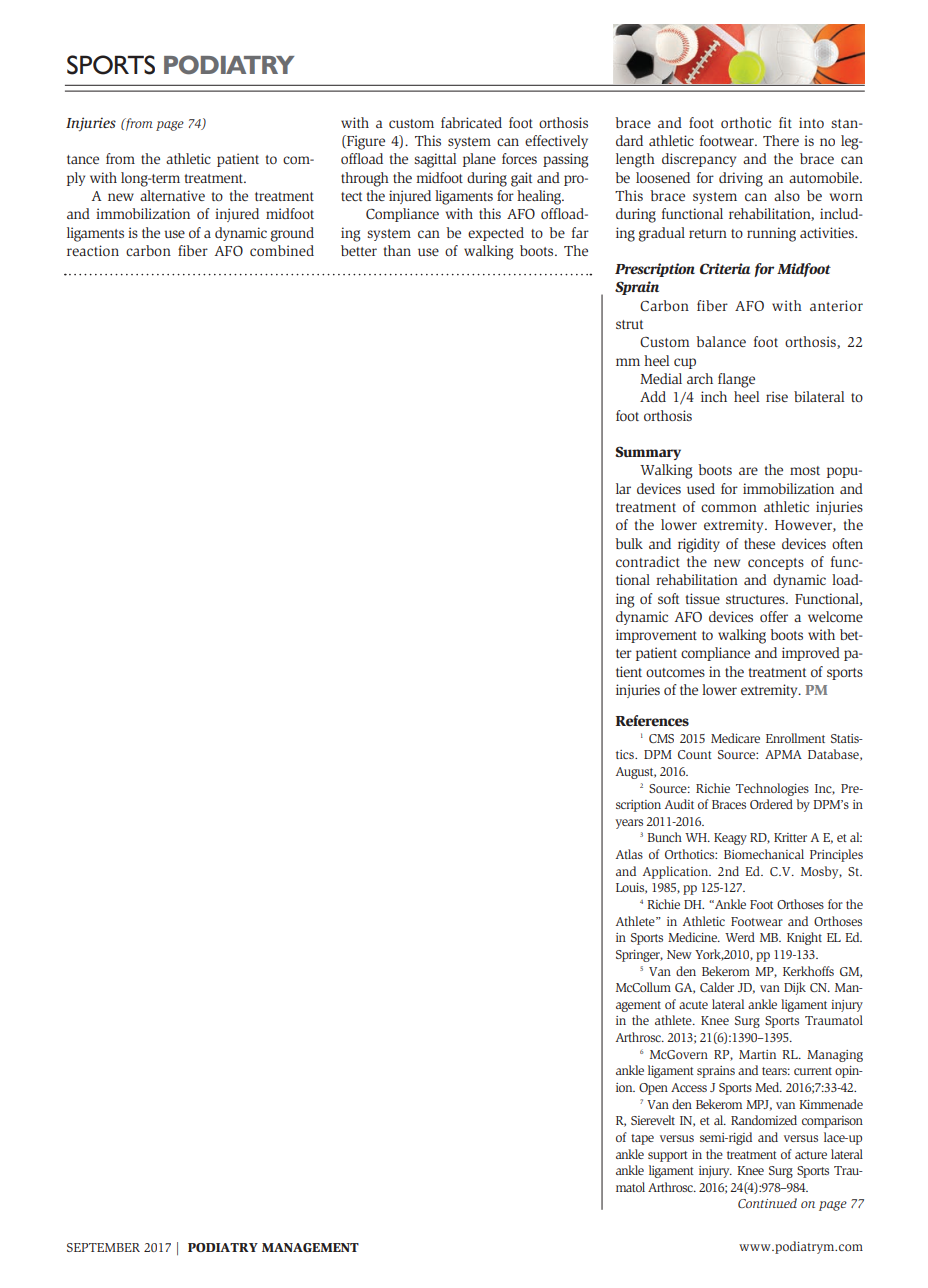 This image has height=1288, width=928. I want to click on common, so click(729, 508).
